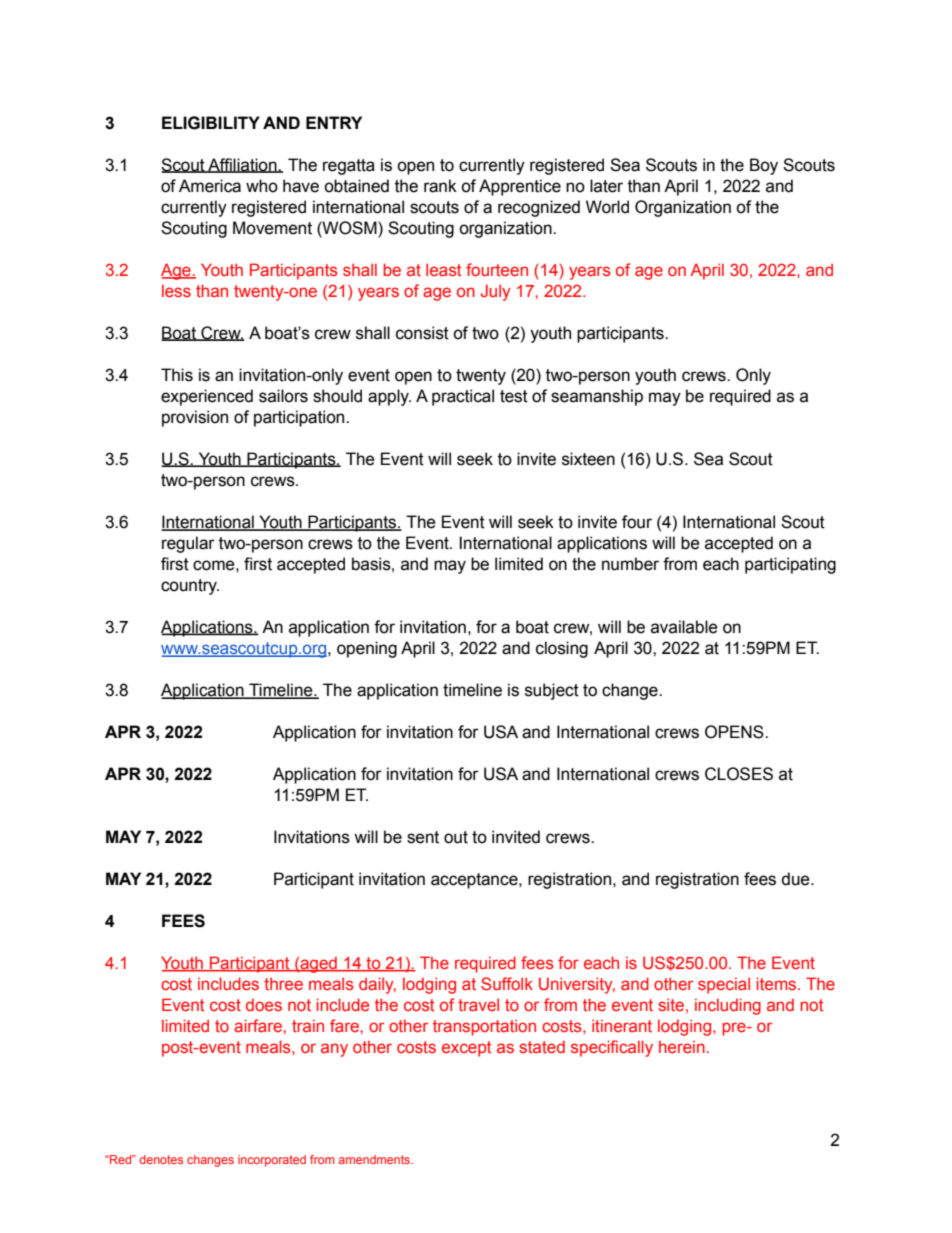 The width and height of the screenshot is (952, 1233). I want to click on closing, so click(562, 649).
